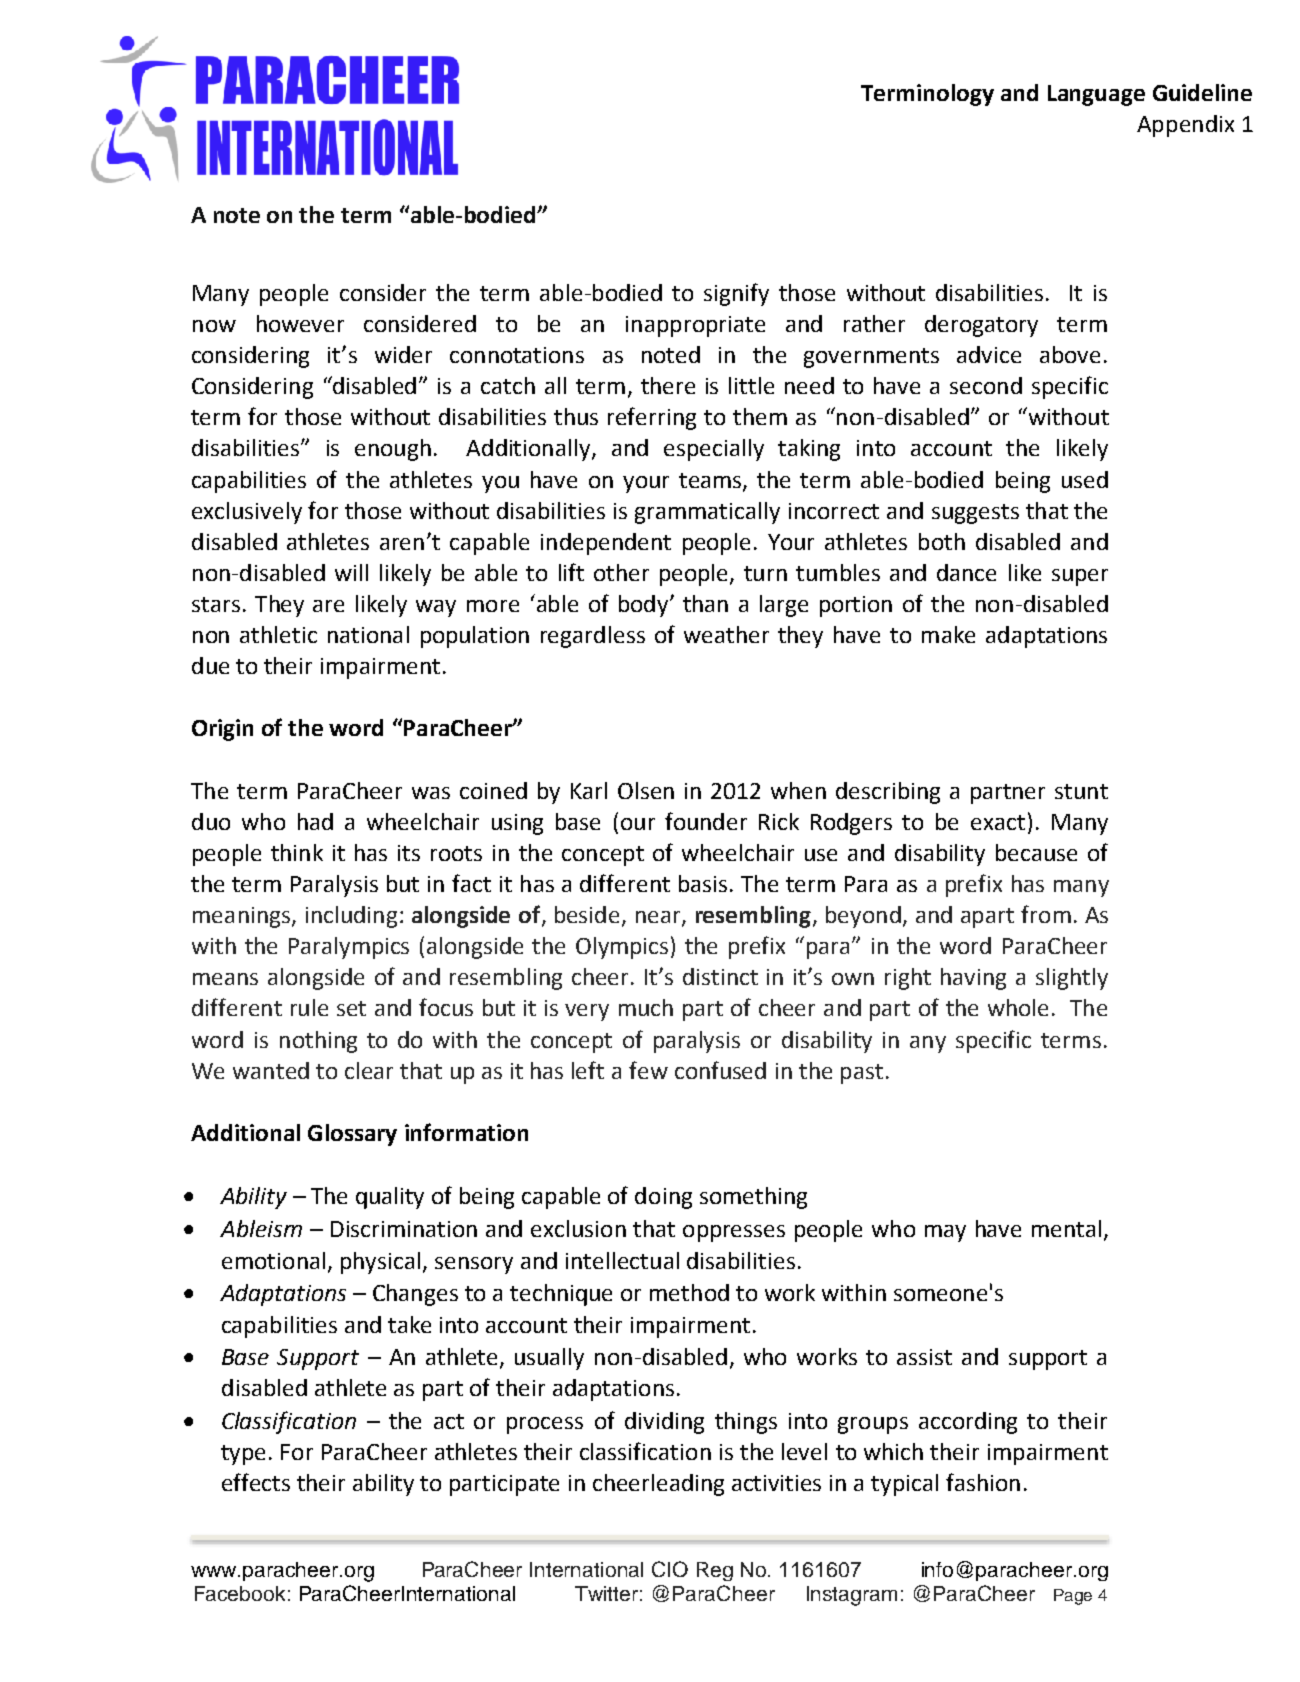 The height and width of the screenshot is (1682, 1300). Describe the element at coordinates (240, 1593) in the screenshot. I see `Facebook` at that location.
